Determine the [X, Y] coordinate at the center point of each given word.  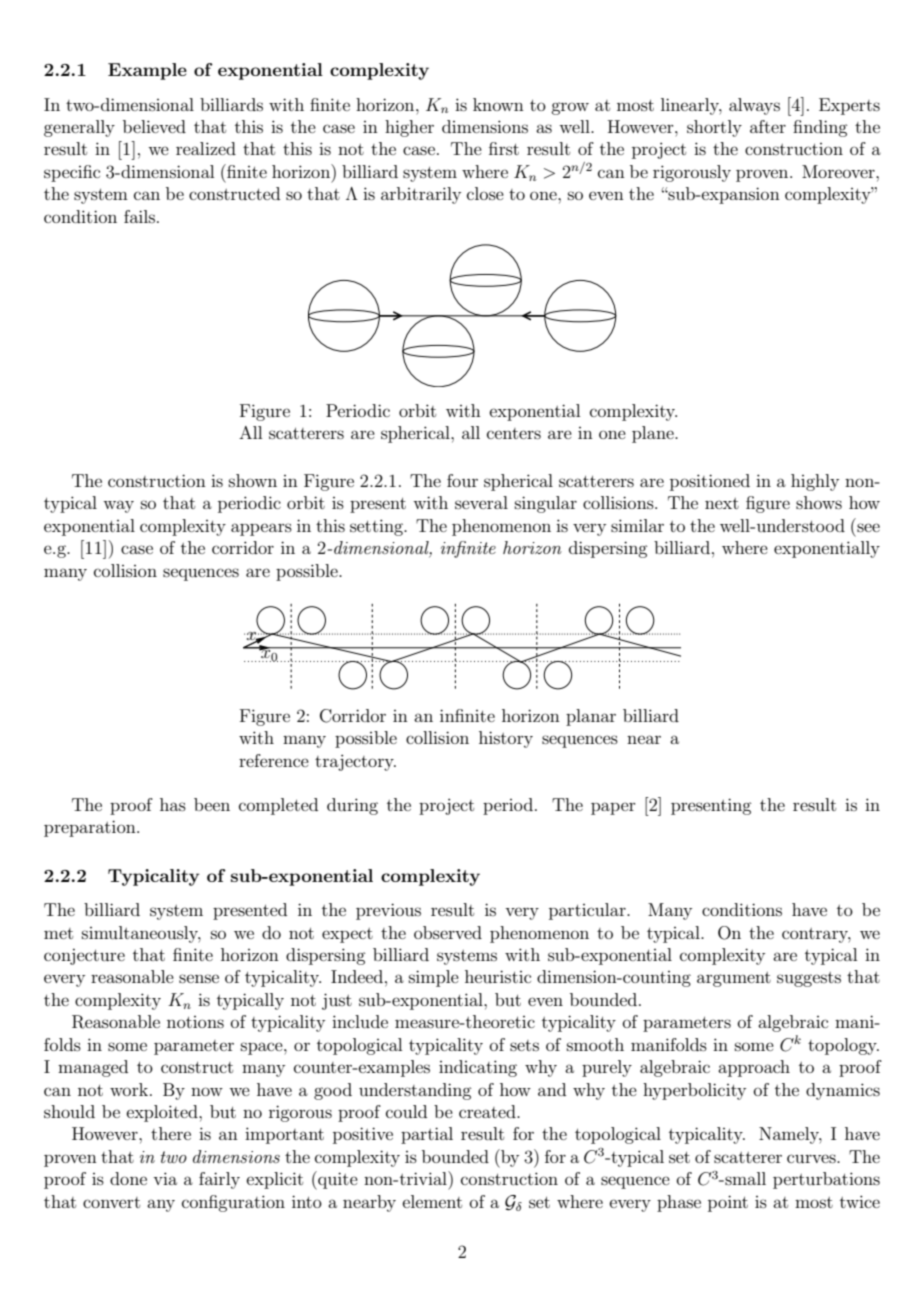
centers [514, 433]
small [744, 1178]
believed [154, 126]
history [506, 739]
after [768, 126]
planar [591, 717]
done [128, 1178]
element [432, 1201]
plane [654, 434]
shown [253, 480]
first [504, 148]
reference [274, 760]
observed [448, 932]
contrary [816, 935]
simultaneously [141, 934]
